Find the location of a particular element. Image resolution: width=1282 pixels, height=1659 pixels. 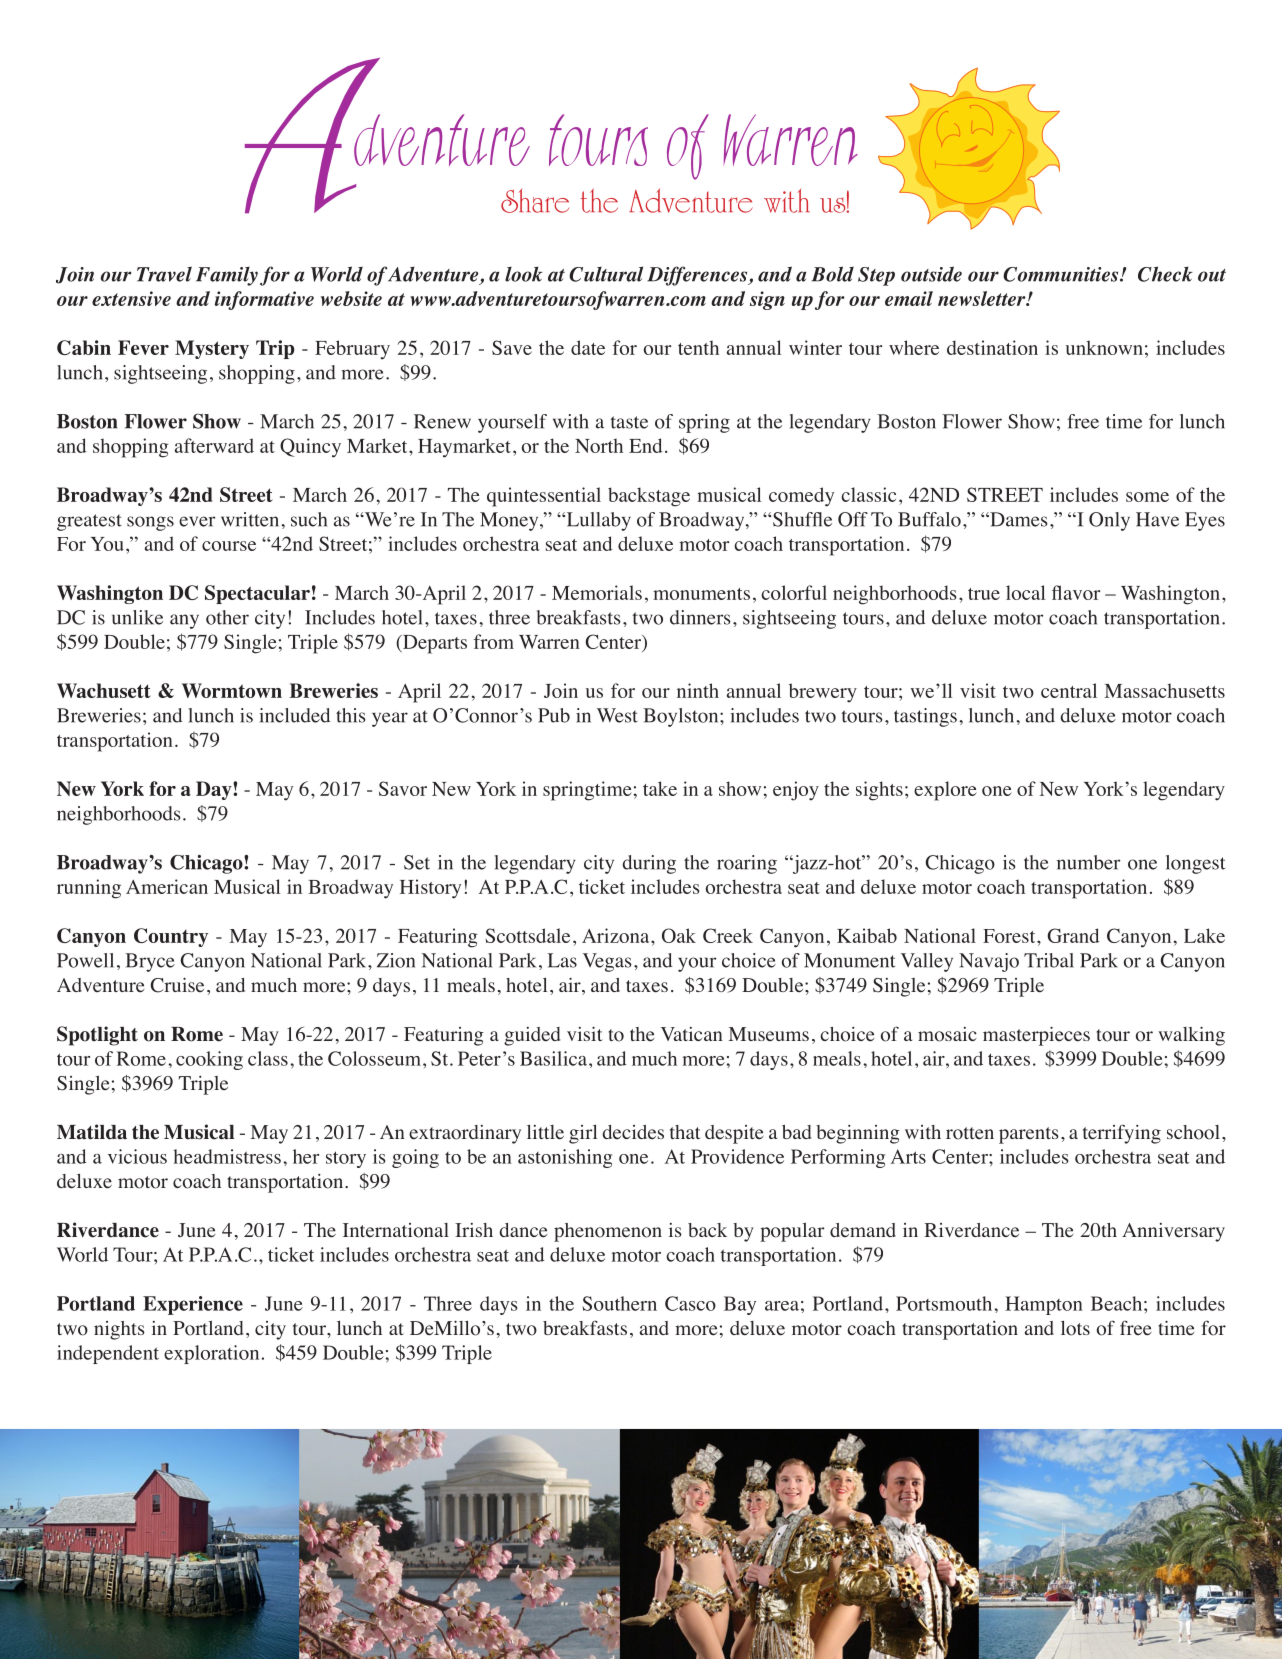

Country is located at coordinates (171, 937).
